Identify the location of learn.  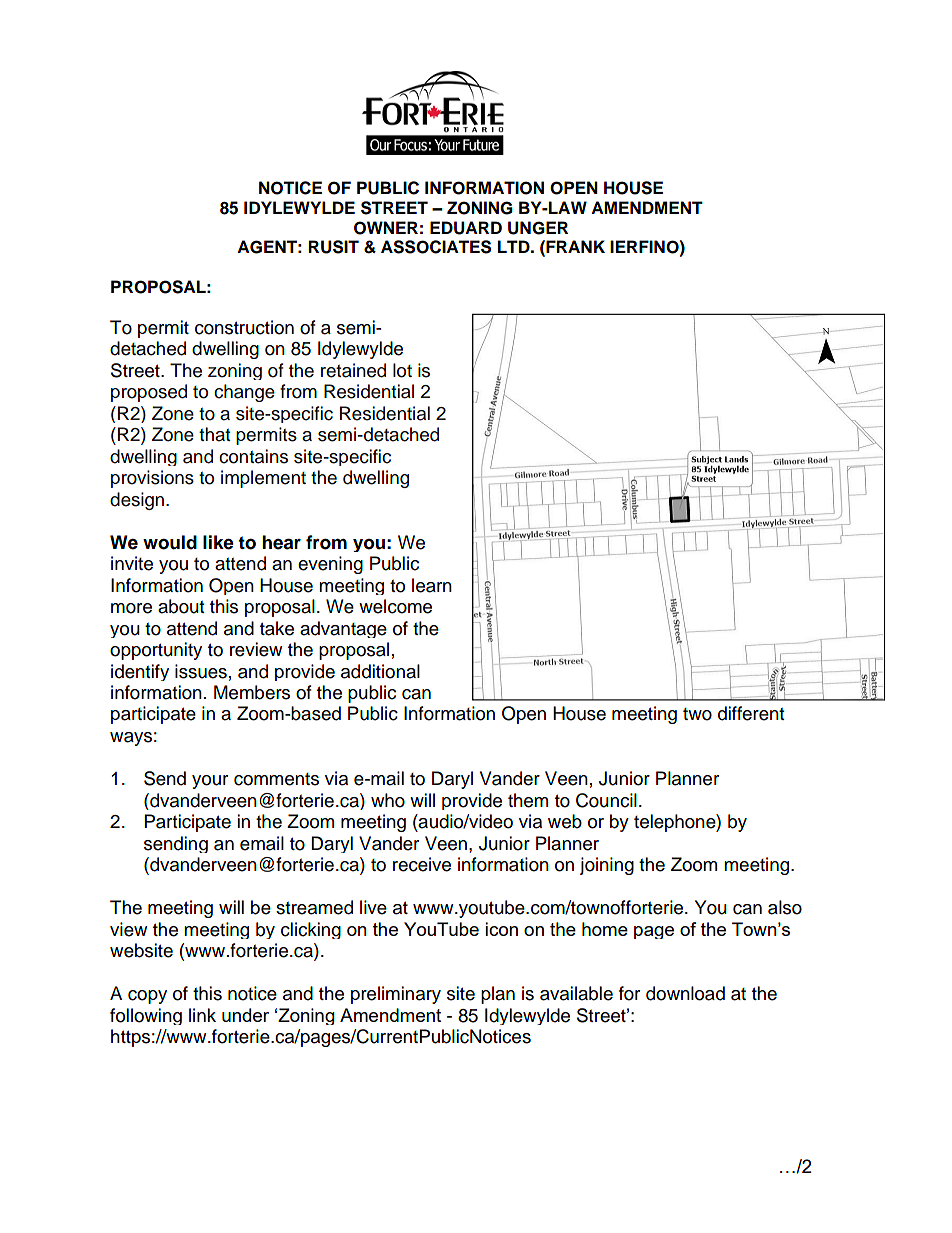
(432, 585).
